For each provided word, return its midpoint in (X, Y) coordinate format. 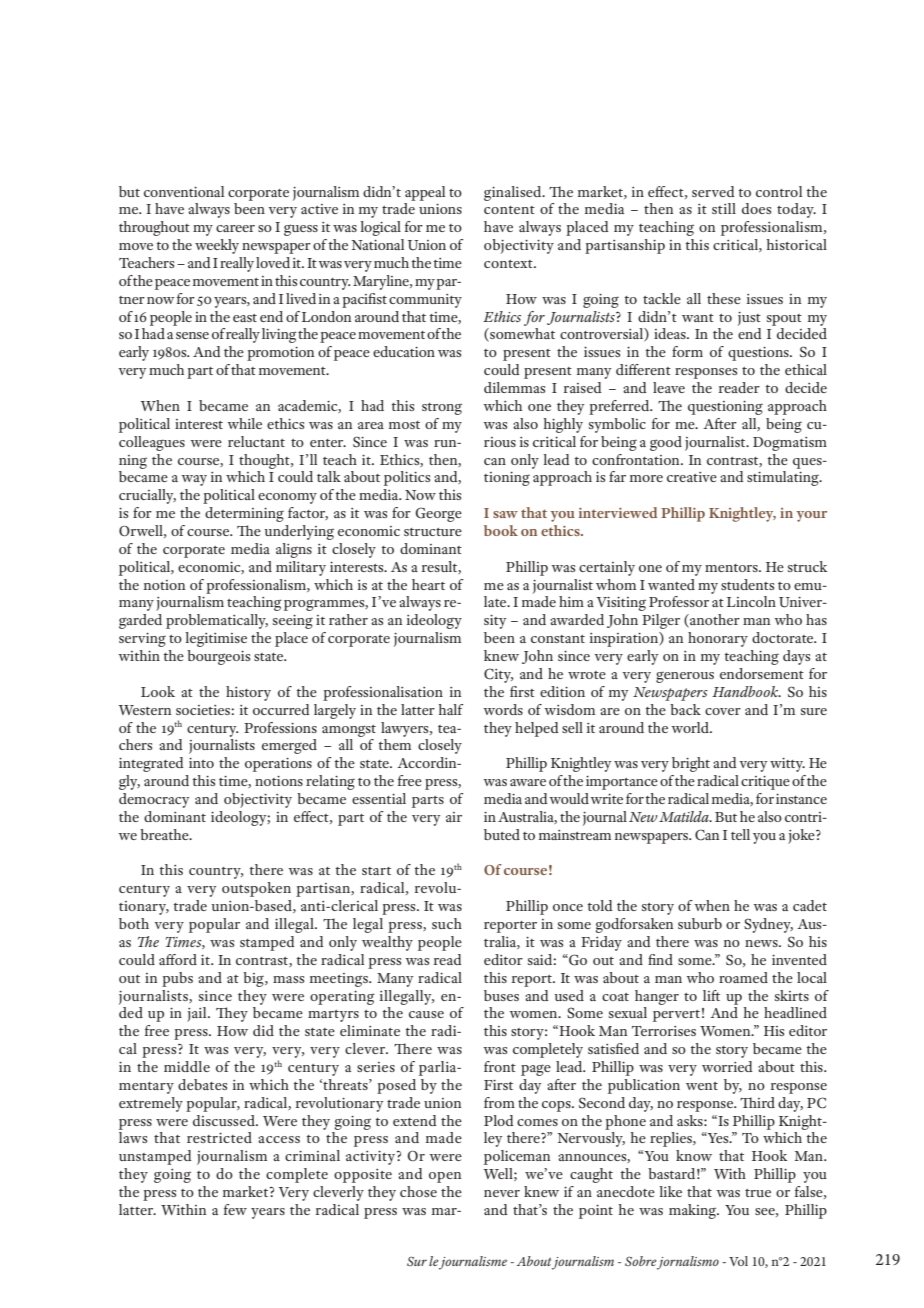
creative (692, 477)
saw (505, 514)
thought (265, 461)
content (509, 210)
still (724, 208)
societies (204, 710)
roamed (743, 977)
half (451, 709)
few (235, 1209)
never (502, 1193)
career (235, 228)
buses (501, 995)
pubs (177, 979)
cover (723, 711)
